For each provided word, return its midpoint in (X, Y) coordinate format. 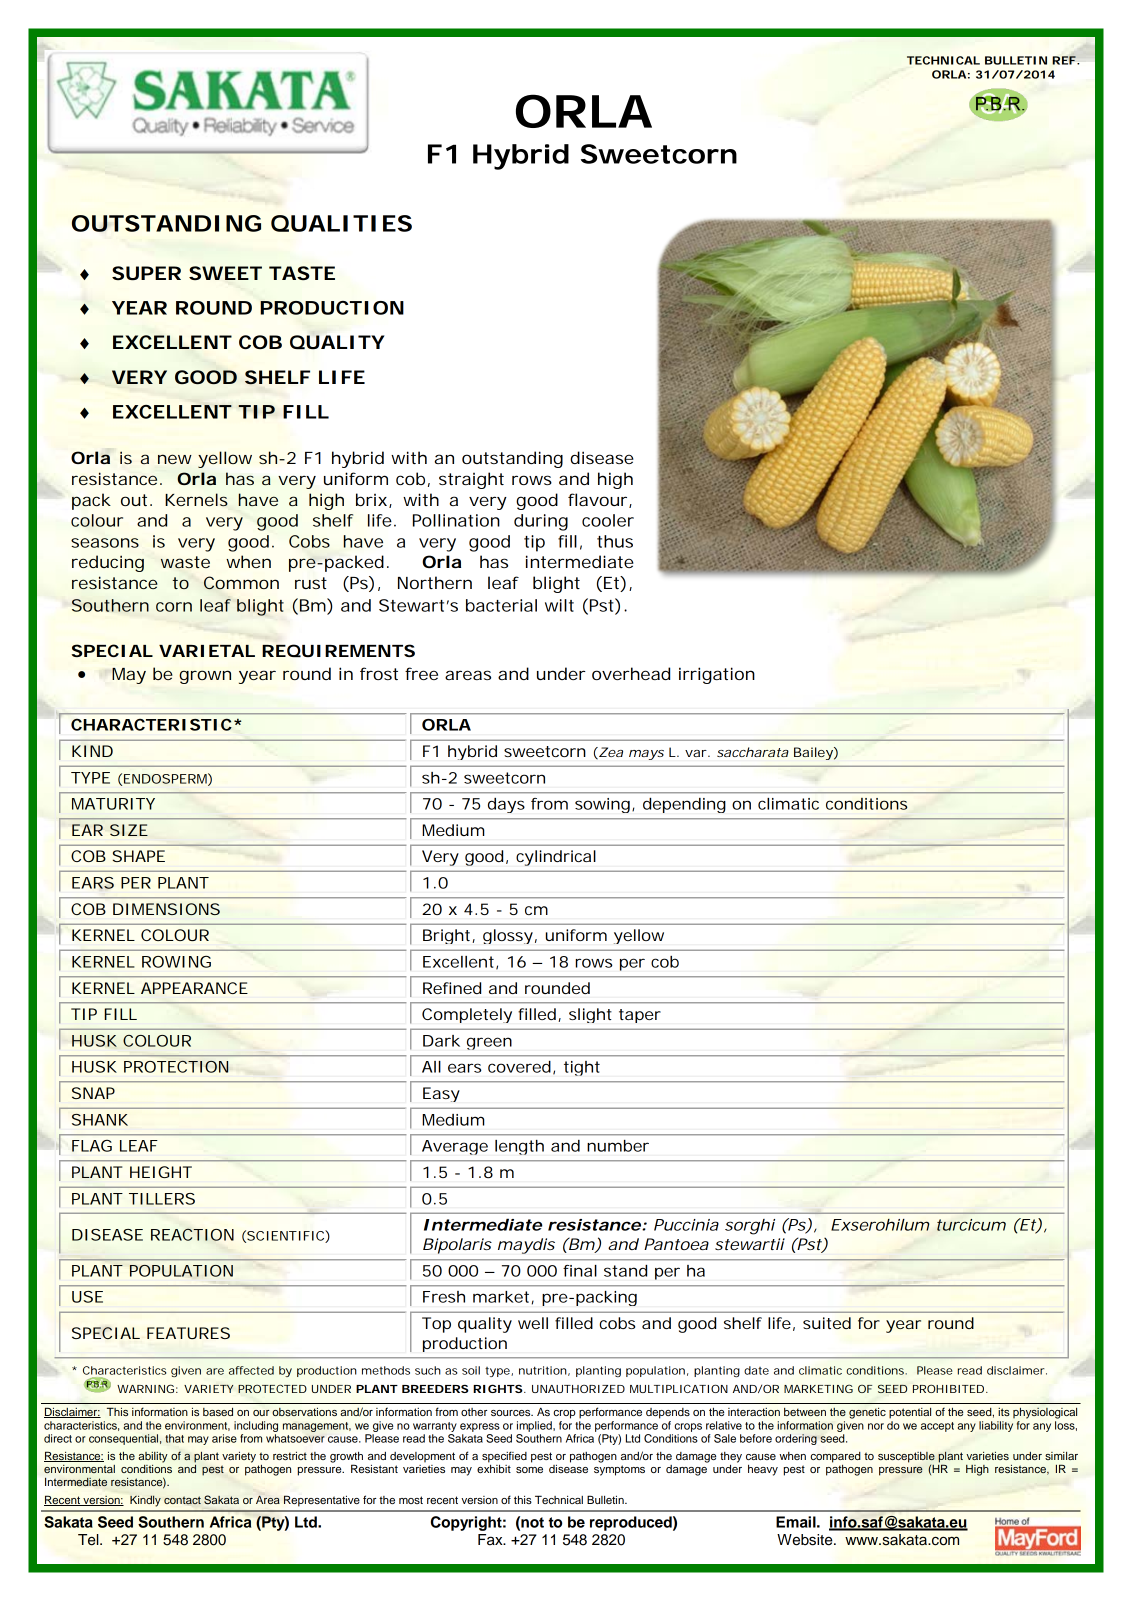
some (529, 1470)
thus (615, 541)
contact (182, 1500)
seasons (105, 543)
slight (590, 1015)
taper (640, 1016)
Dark (441, 1041)
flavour (597, 499)
